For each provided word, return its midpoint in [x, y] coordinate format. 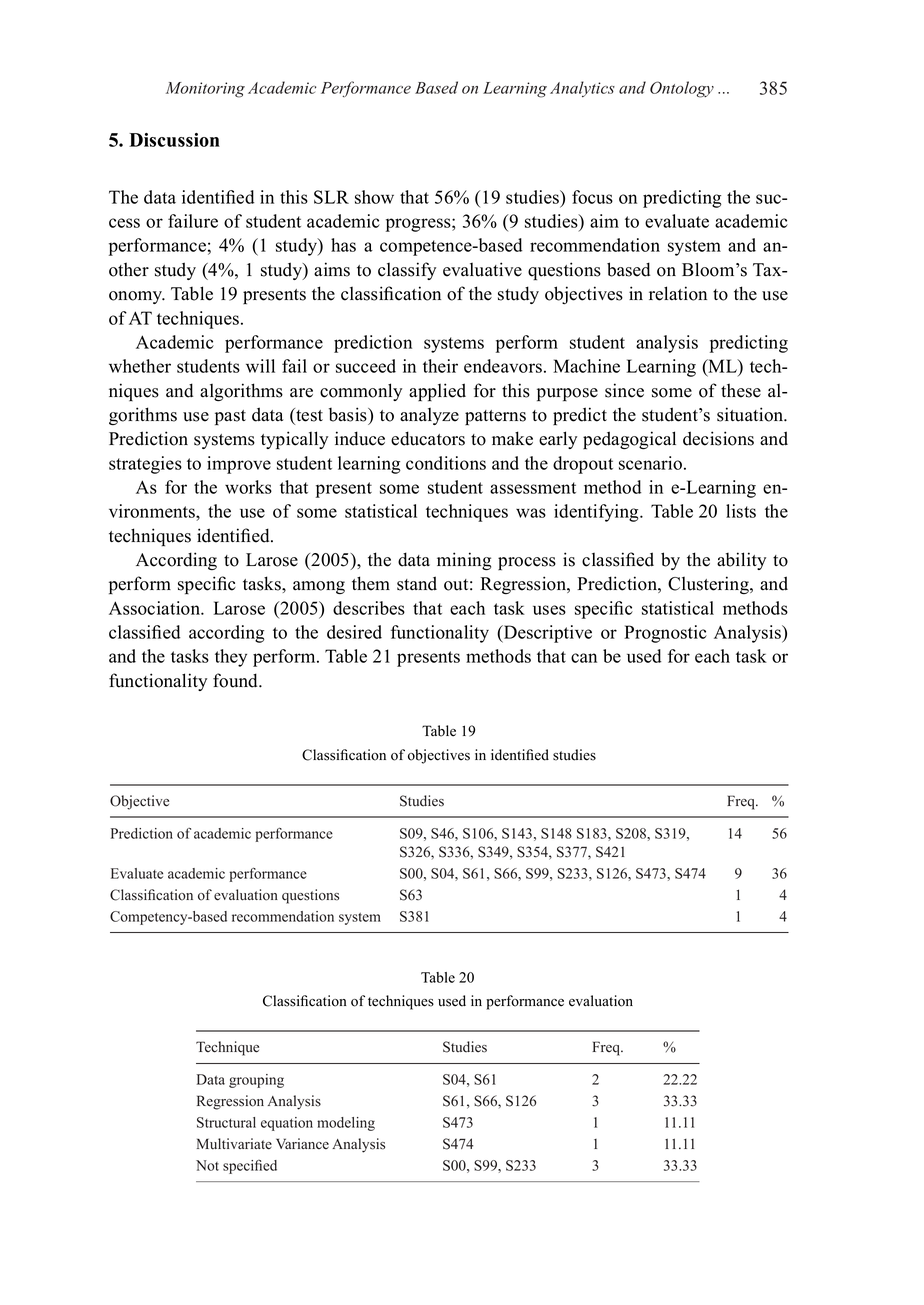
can [584, 658]
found [236, 680]
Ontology [682, 89]
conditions [446, 463]
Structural [226, 1122]
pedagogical [629, 440]
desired [354, 632]
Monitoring [205, 90]
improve [239, 465]
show [374, 197]
